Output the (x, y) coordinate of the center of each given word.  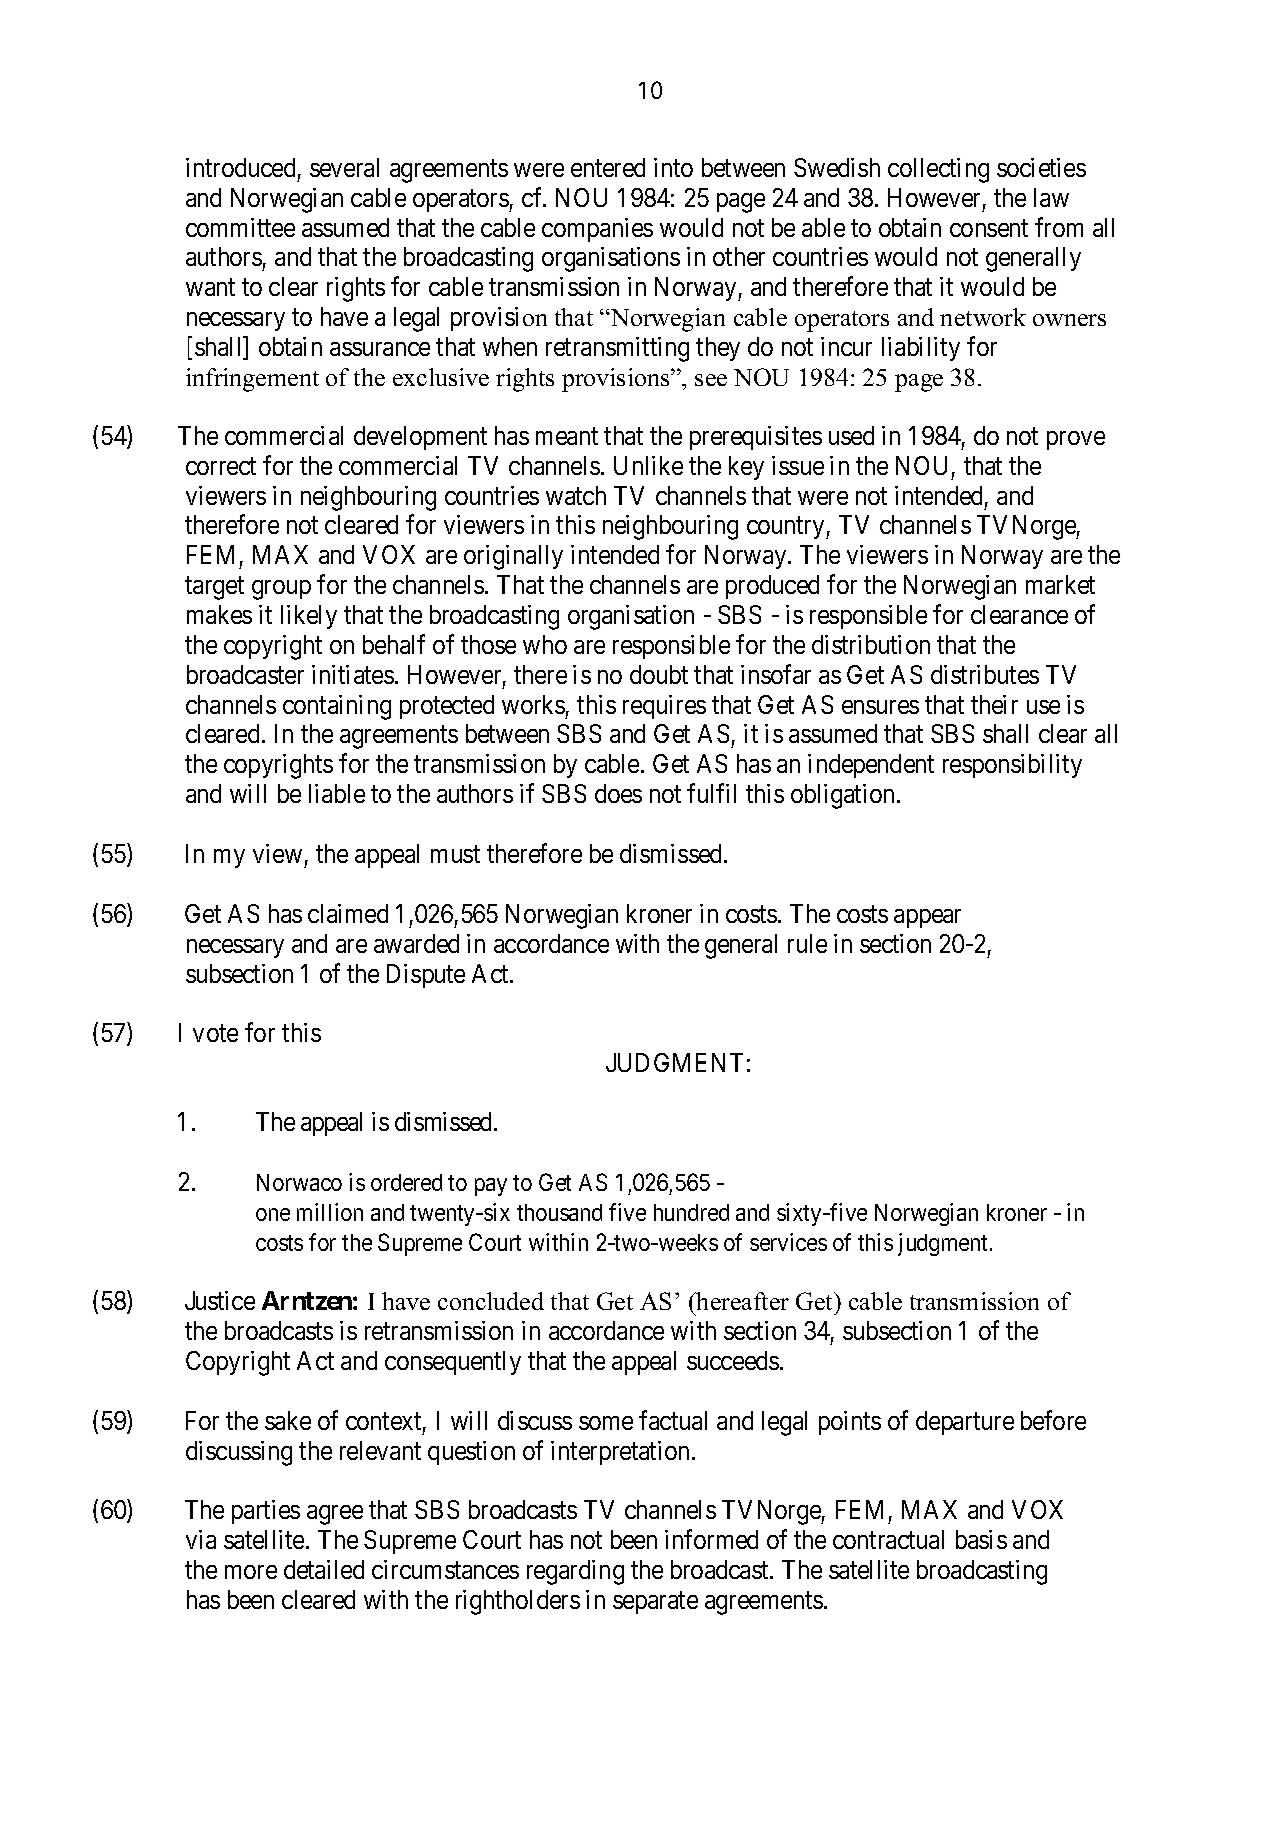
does (618, 793)
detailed (324, 1569)
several (344, 167)
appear (927, 918)
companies (597, 230)
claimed (348, 913)
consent (989, 228)
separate (655, 1603)
